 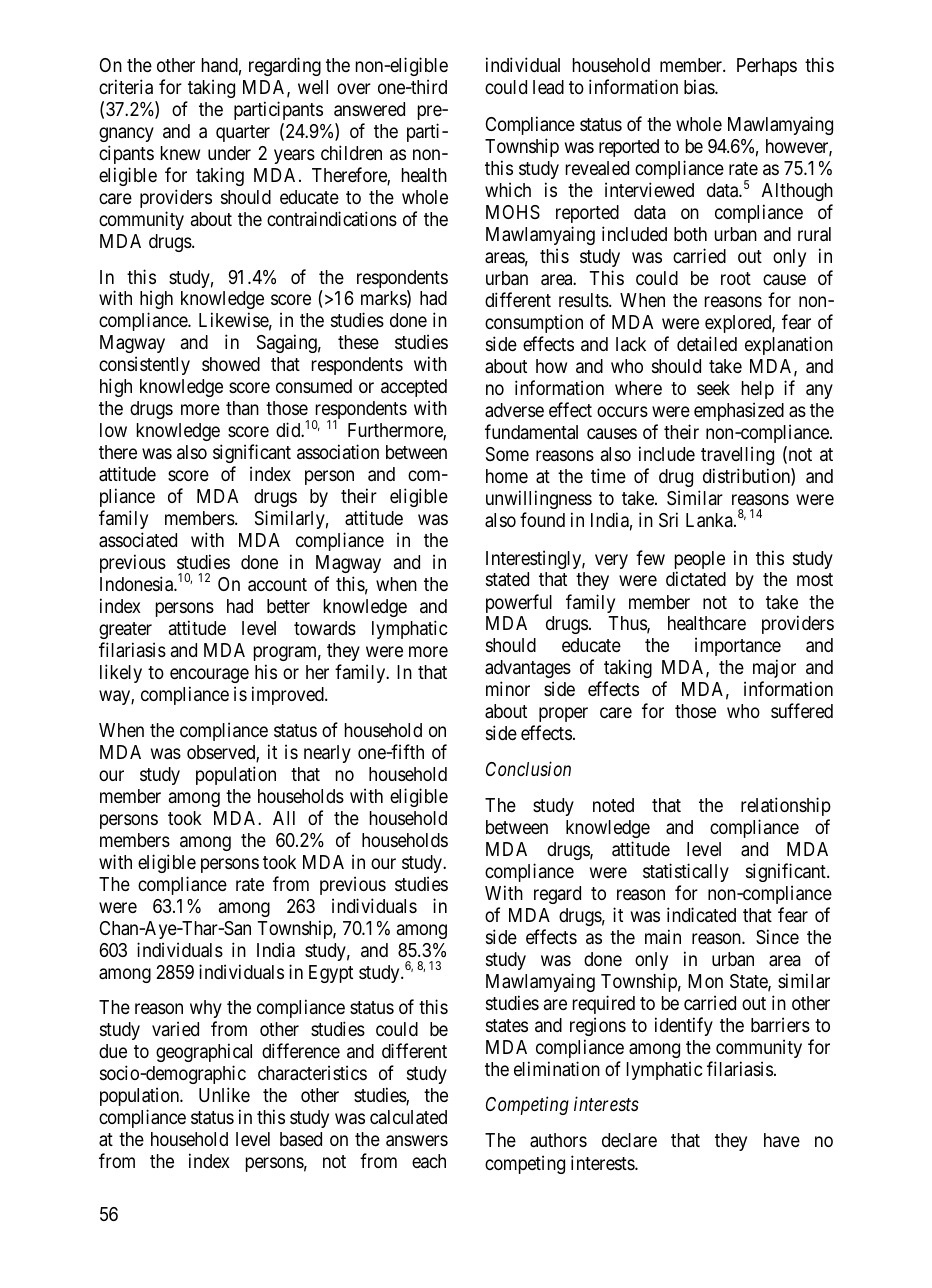 I want to click on travelling, so click(x=737, y=455).
